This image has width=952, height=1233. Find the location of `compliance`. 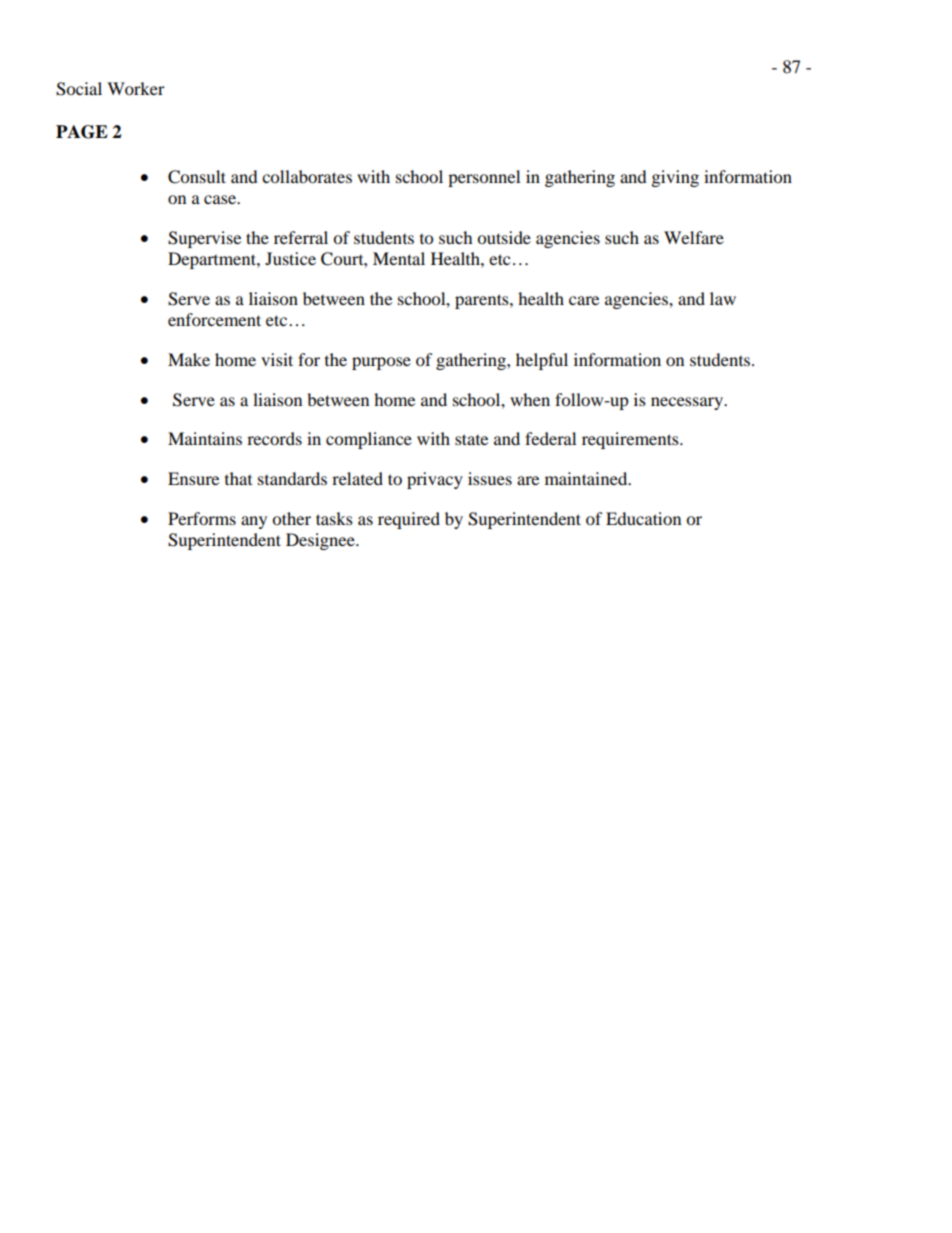

compliance is located at coordinates (369, 440).
